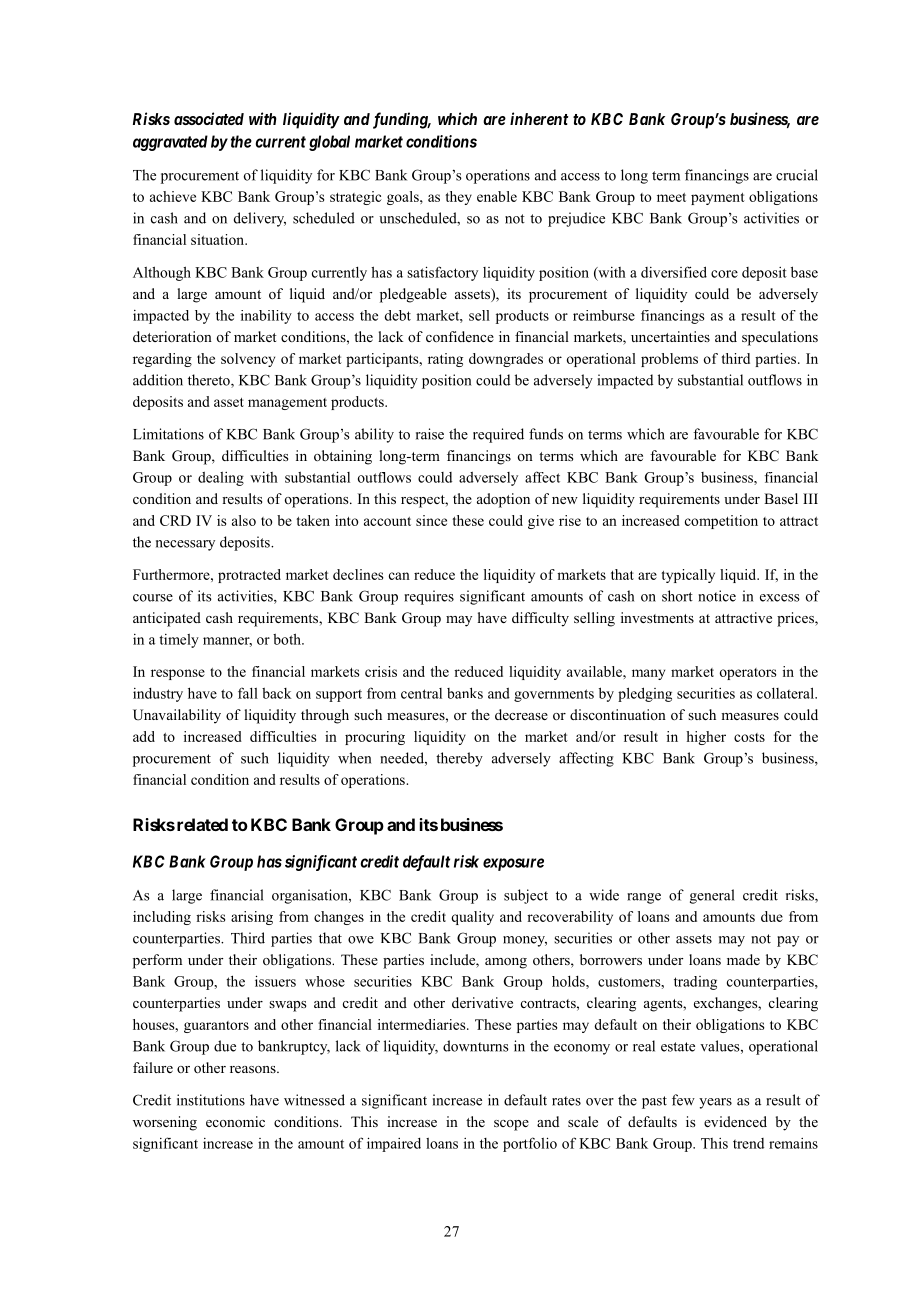 The image size is (924, 1308). Describe the element at coordinates (209, 118) in the page. I see `associated` at that location.
